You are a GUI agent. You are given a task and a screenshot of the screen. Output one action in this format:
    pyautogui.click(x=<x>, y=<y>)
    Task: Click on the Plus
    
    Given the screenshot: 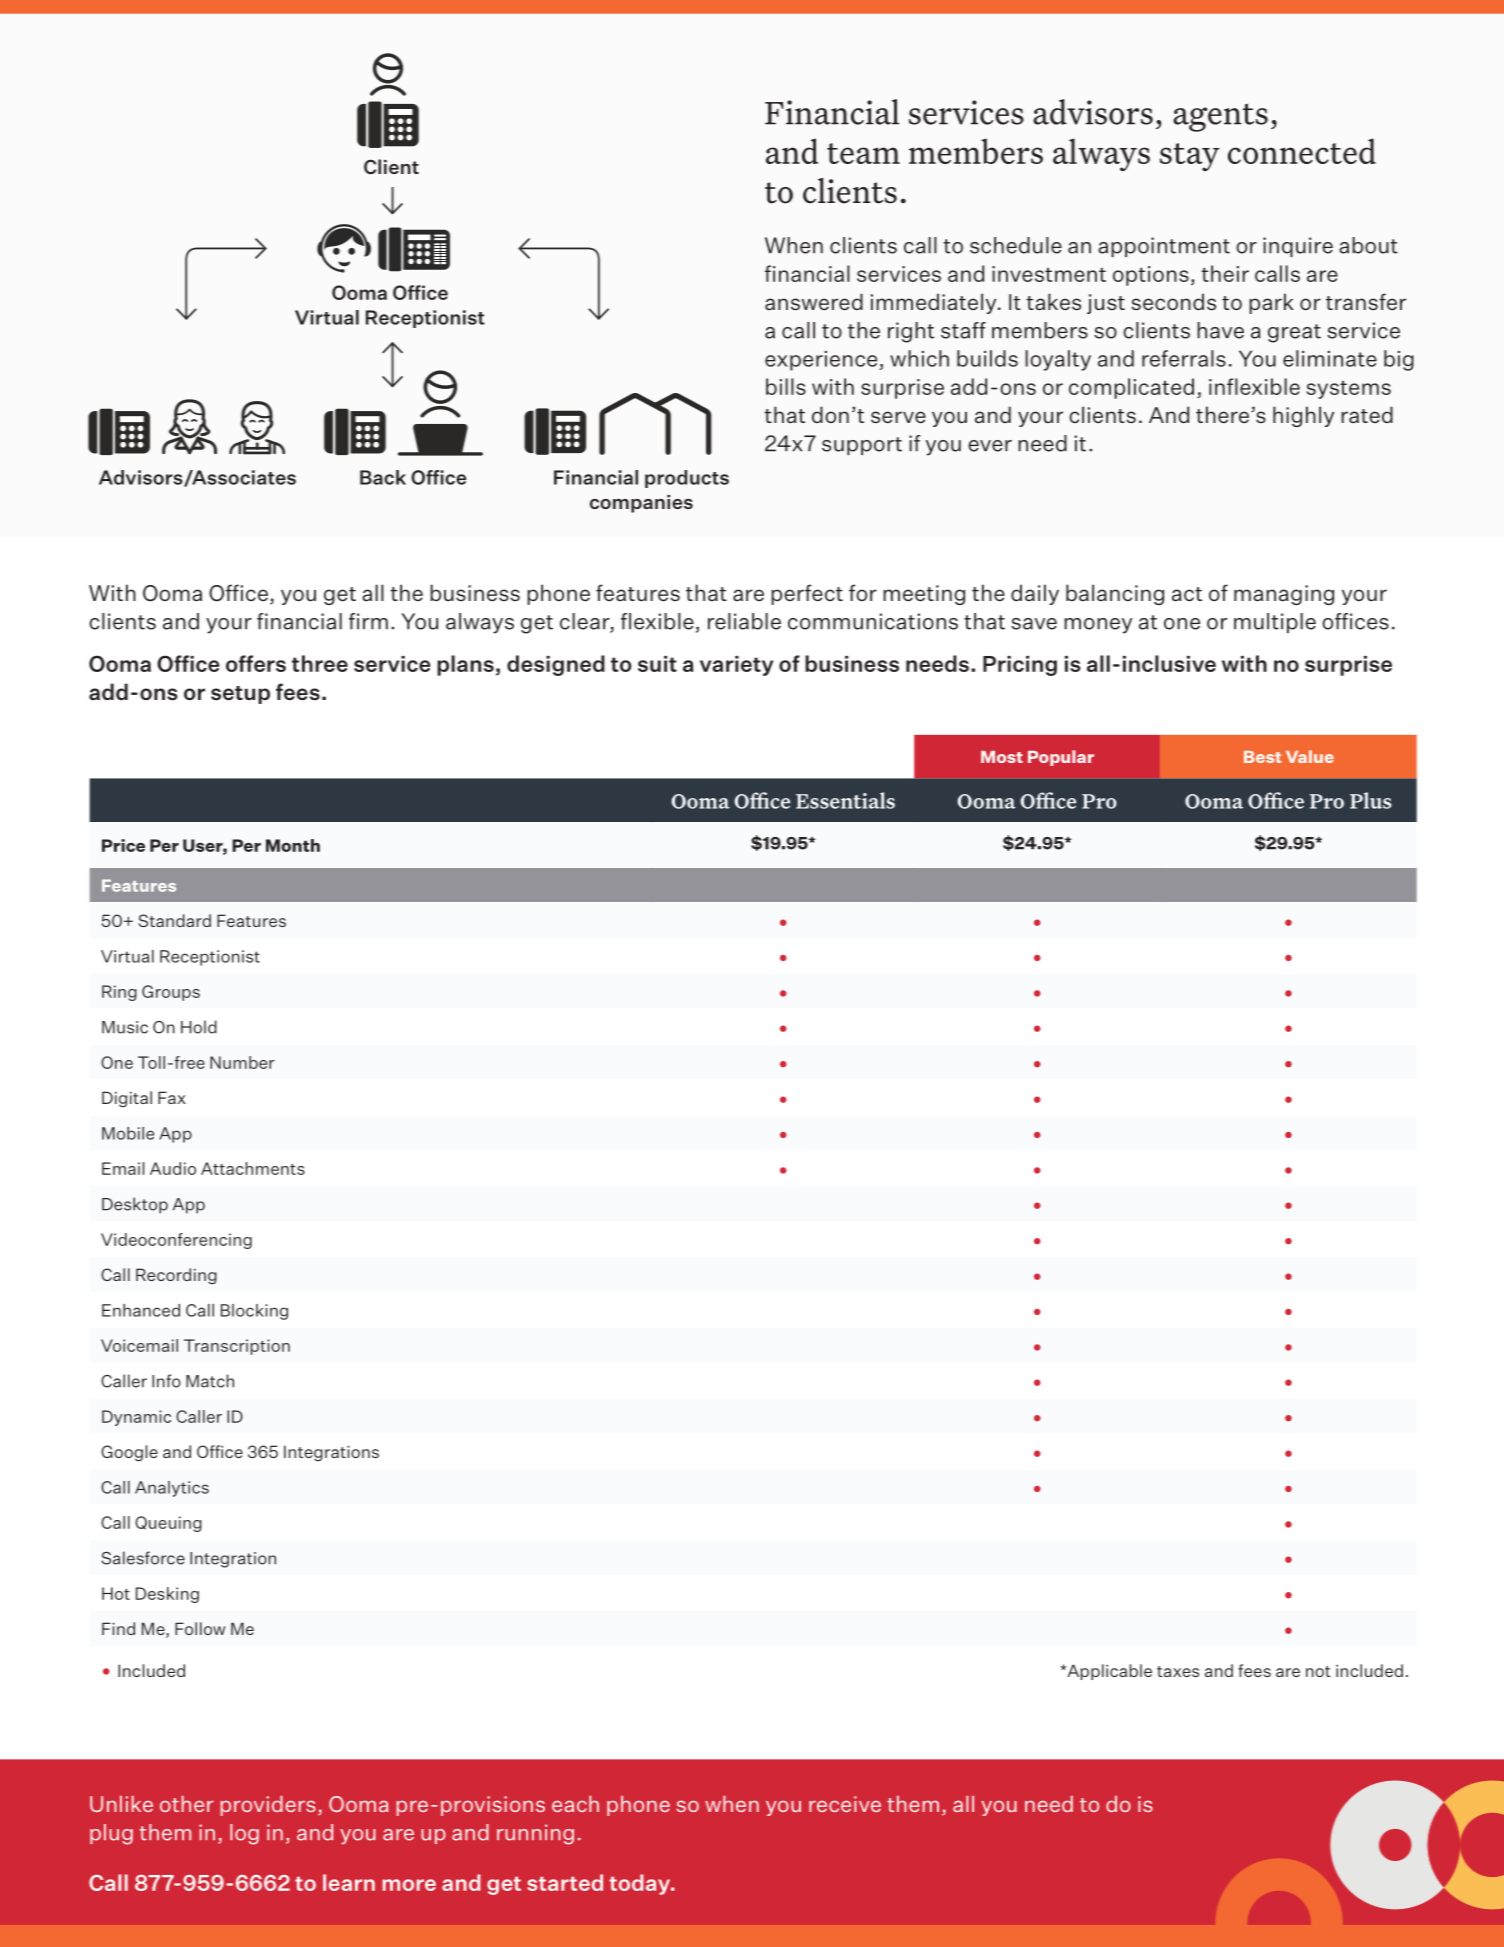 What is the action you would take?
    pyautogui.click(x=1371, y=800)
